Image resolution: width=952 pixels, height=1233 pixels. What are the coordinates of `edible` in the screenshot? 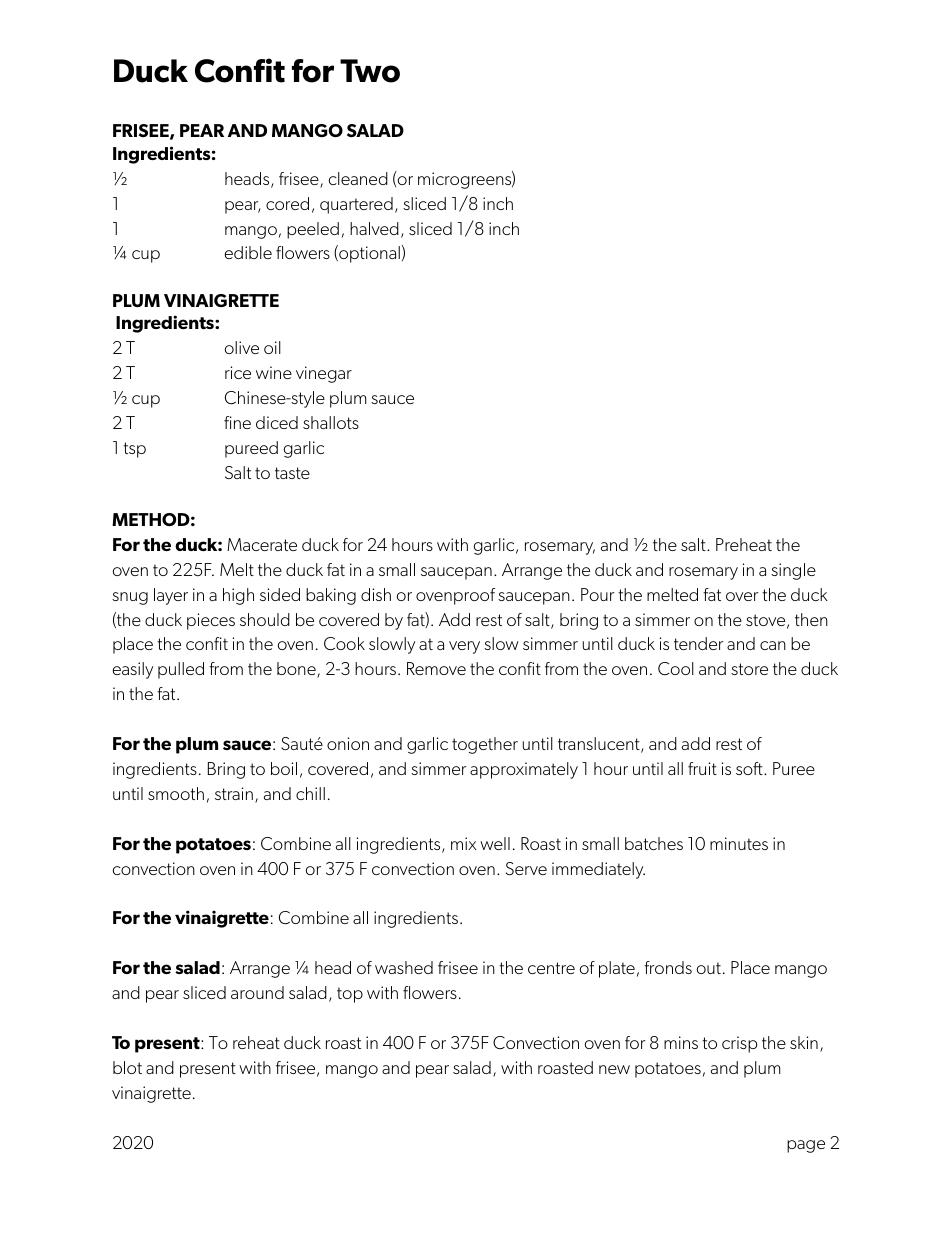 It's located at (248, 252).
